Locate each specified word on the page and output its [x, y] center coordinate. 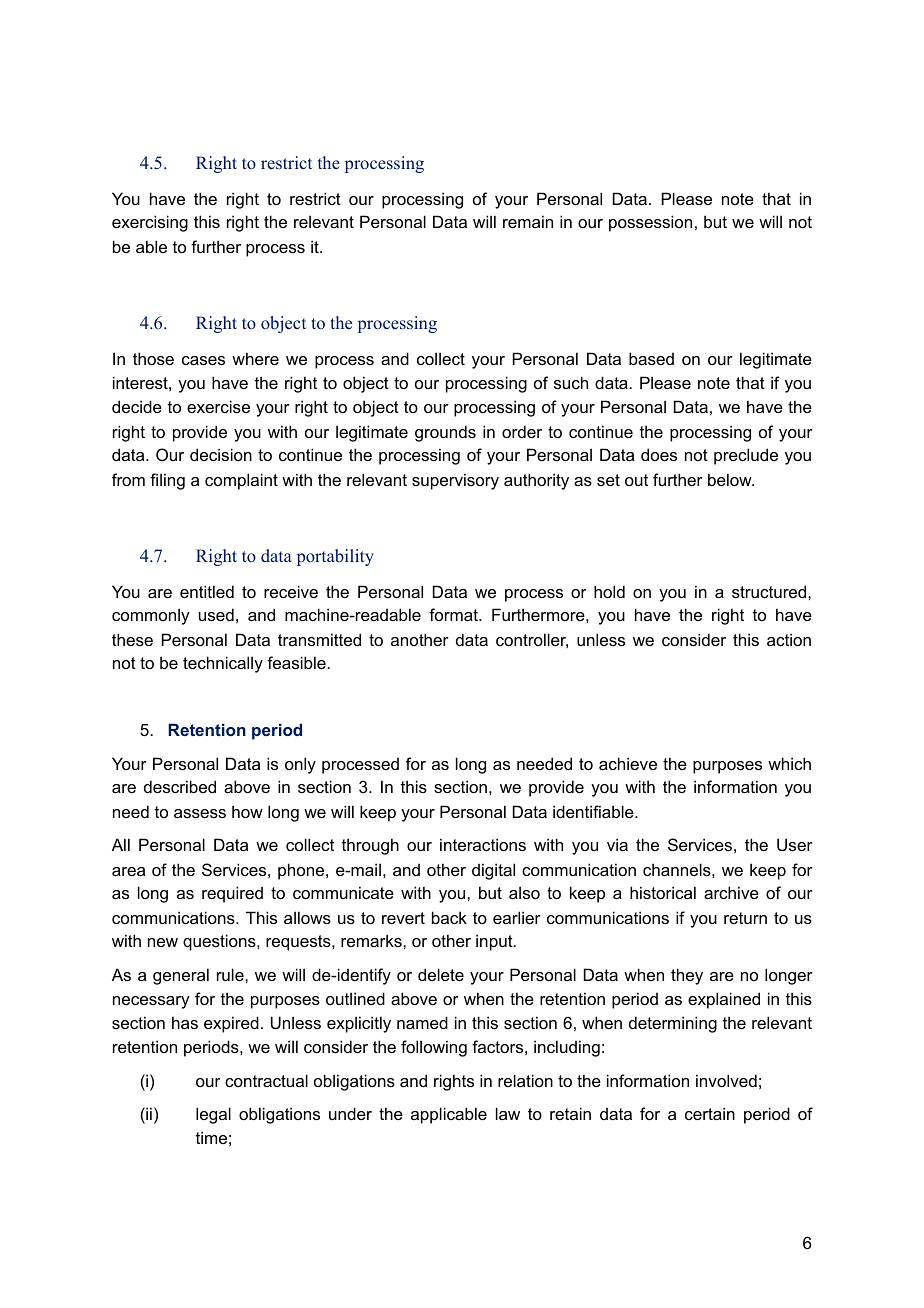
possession [650, 223]
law [508, 1113]
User [795, 844]
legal [213, 1115]
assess [200, 813]
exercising [150, 223]
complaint [241, 481]
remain [528, 221]
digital [493, 871]
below [731, 479]
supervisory [455, 481]
